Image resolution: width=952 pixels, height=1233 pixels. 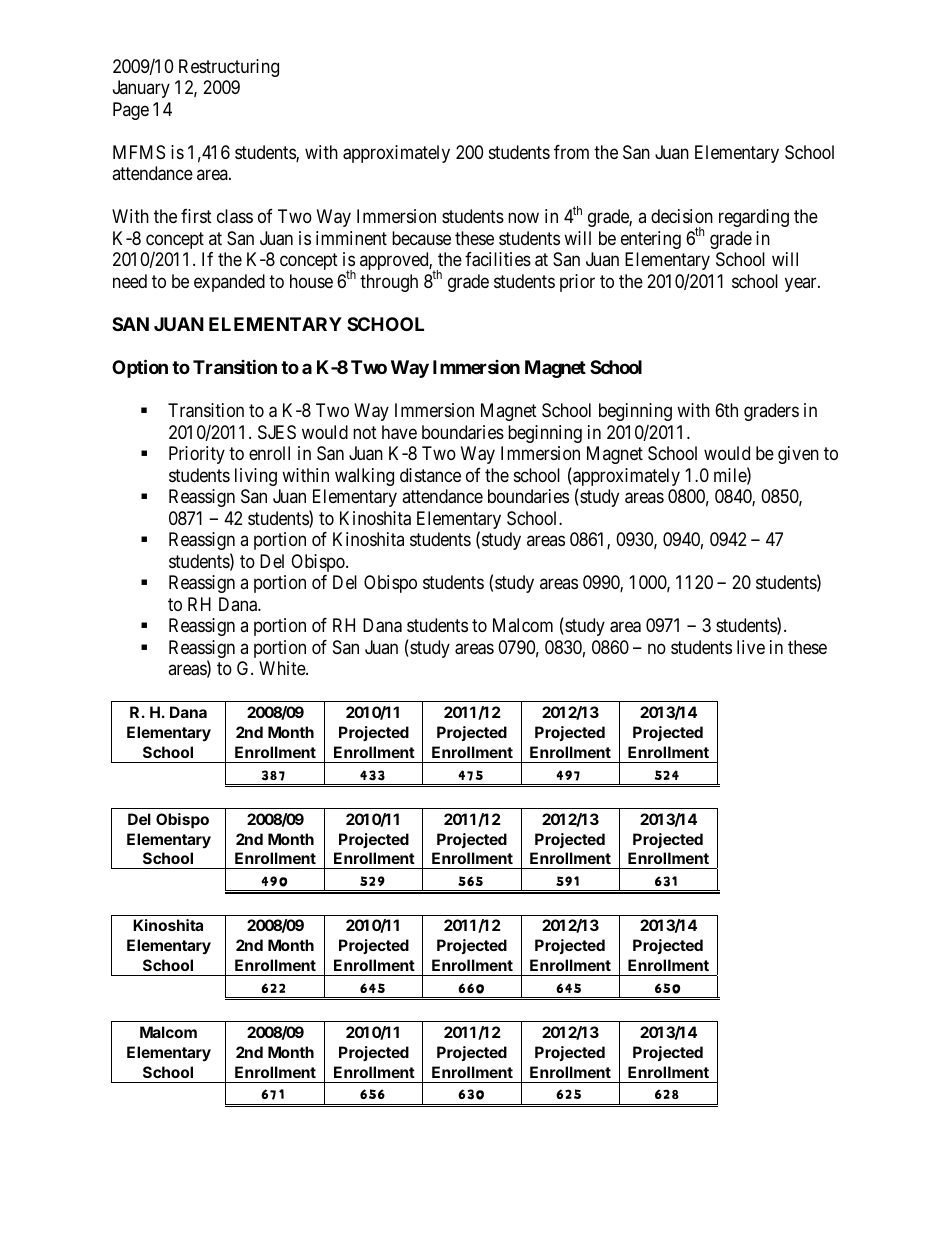 I want to click on White, so click(x=283, y=668).
